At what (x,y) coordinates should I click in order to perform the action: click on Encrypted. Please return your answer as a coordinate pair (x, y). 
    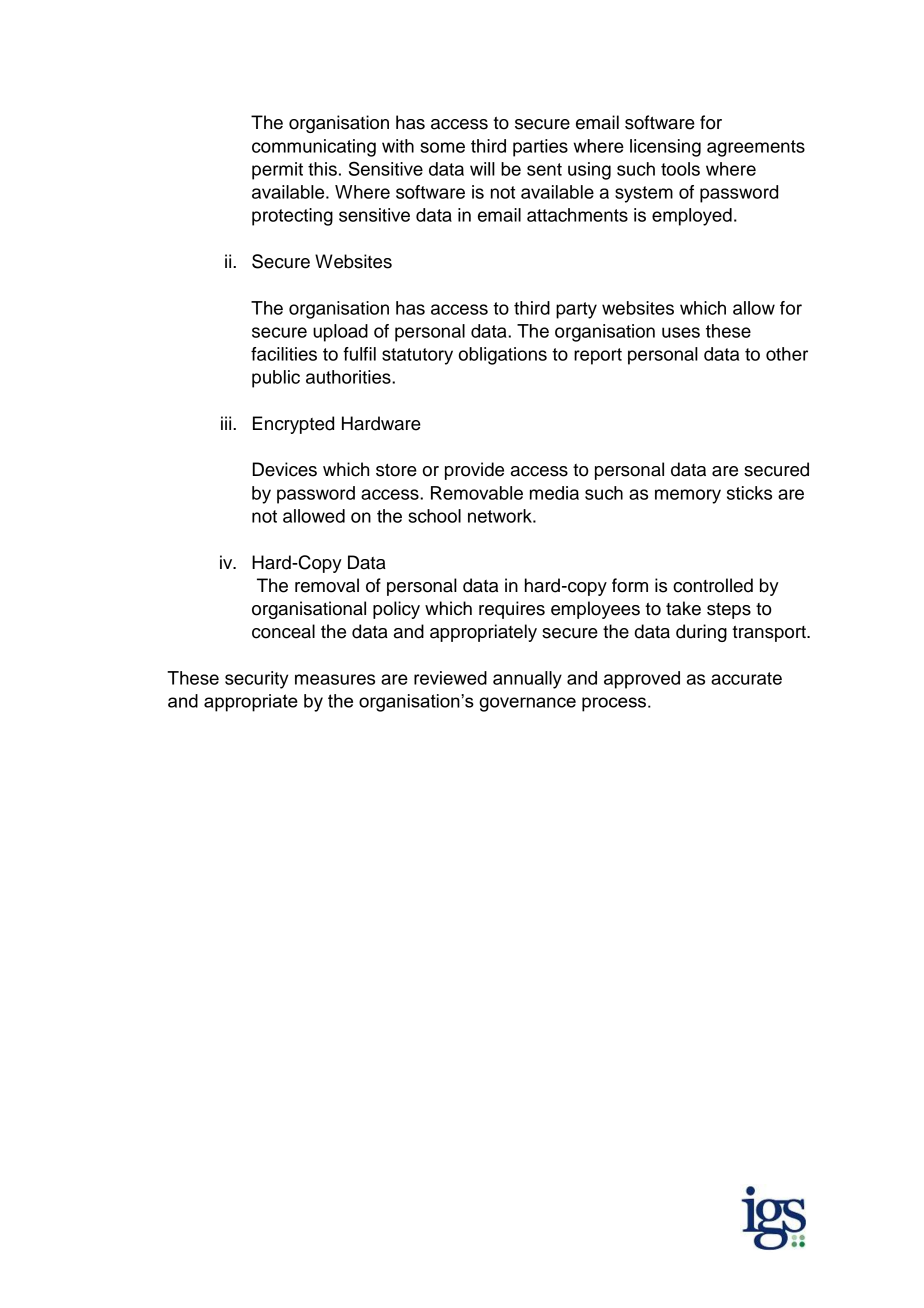
    Looking at the image, I should click on (293, 425).
